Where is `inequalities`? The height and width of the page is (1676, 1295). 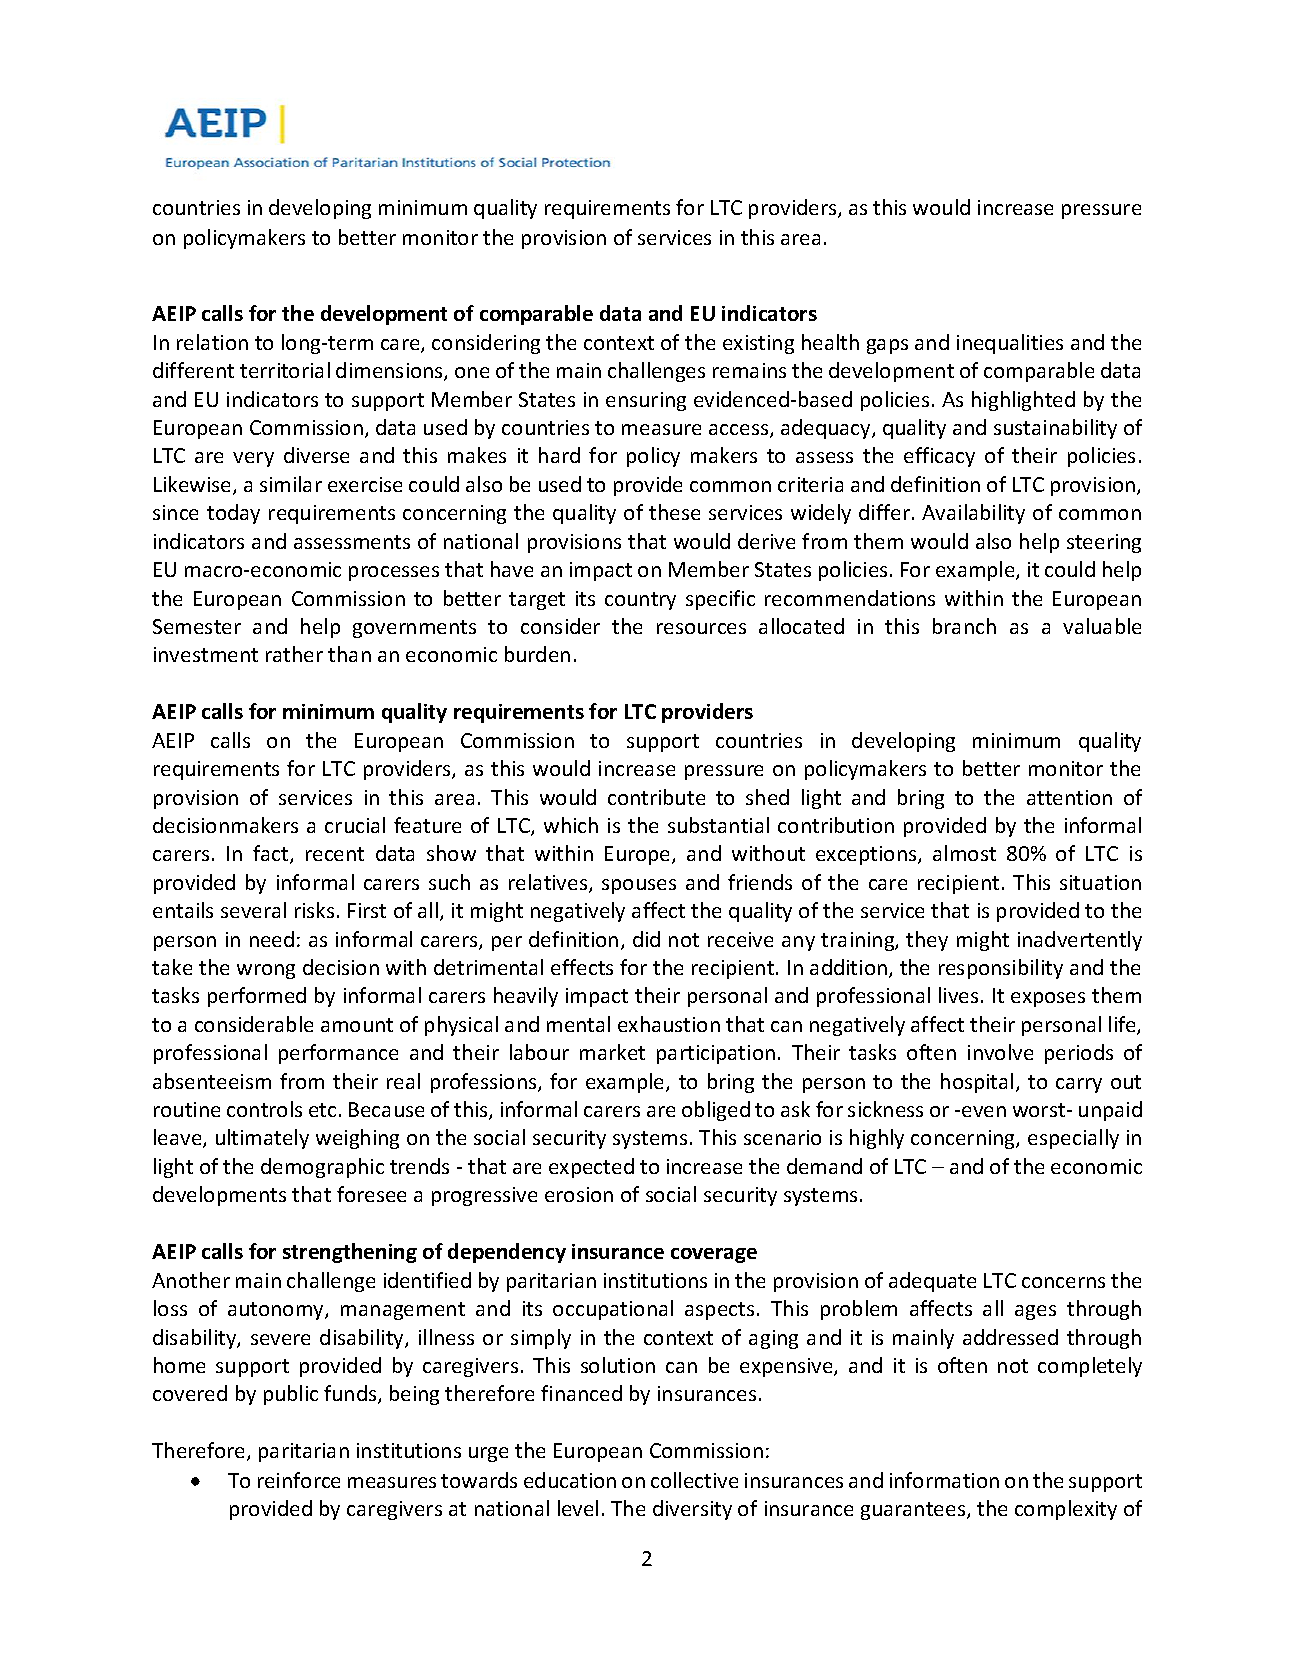 inequalities is located at coordinates (1010, 344).
